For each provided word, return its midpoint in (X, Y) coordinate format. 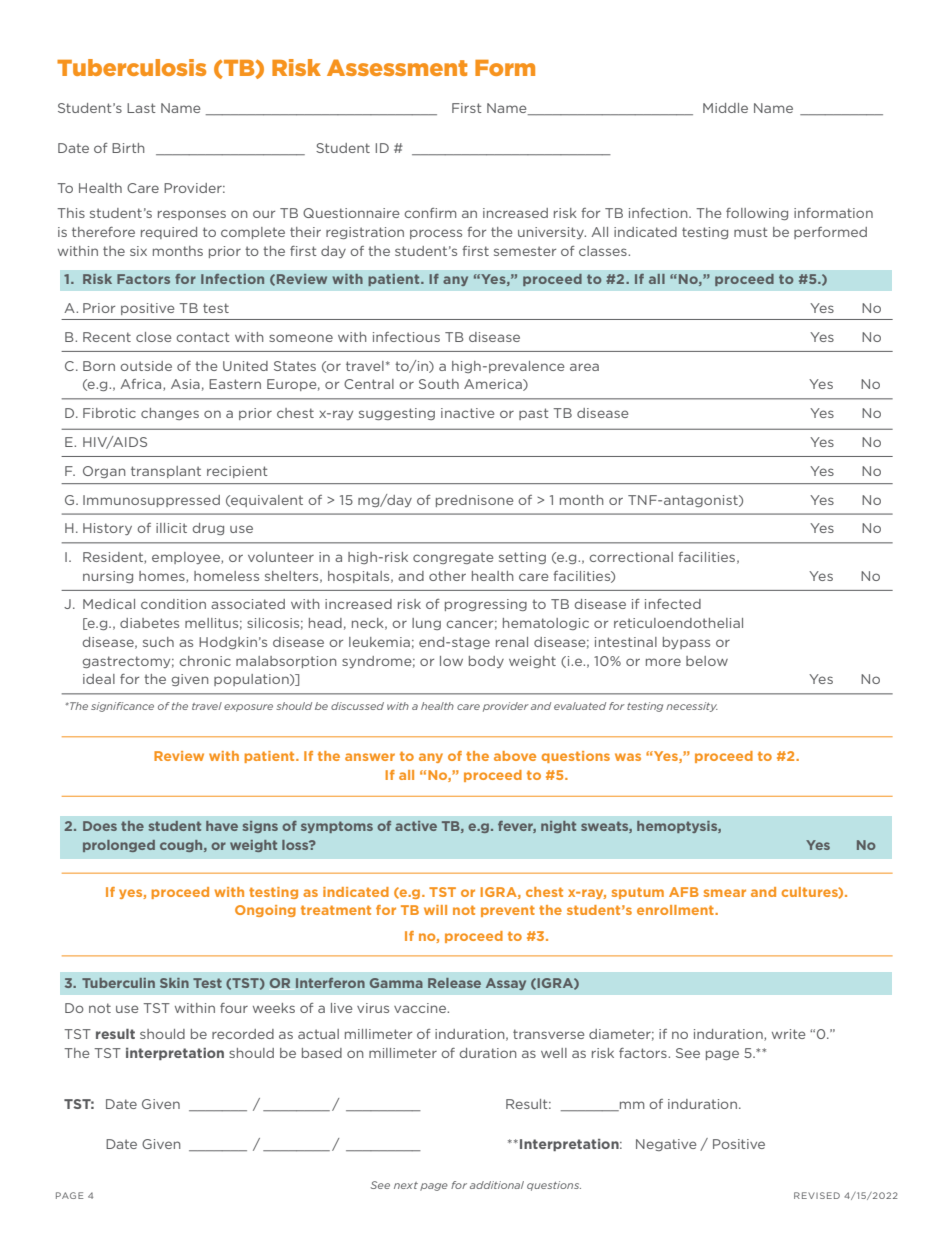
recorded (243, 1034)
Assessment (397, 67)
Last (141, 108)
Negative (666, 1145)
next (406, 1185)
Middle (725, 108)
